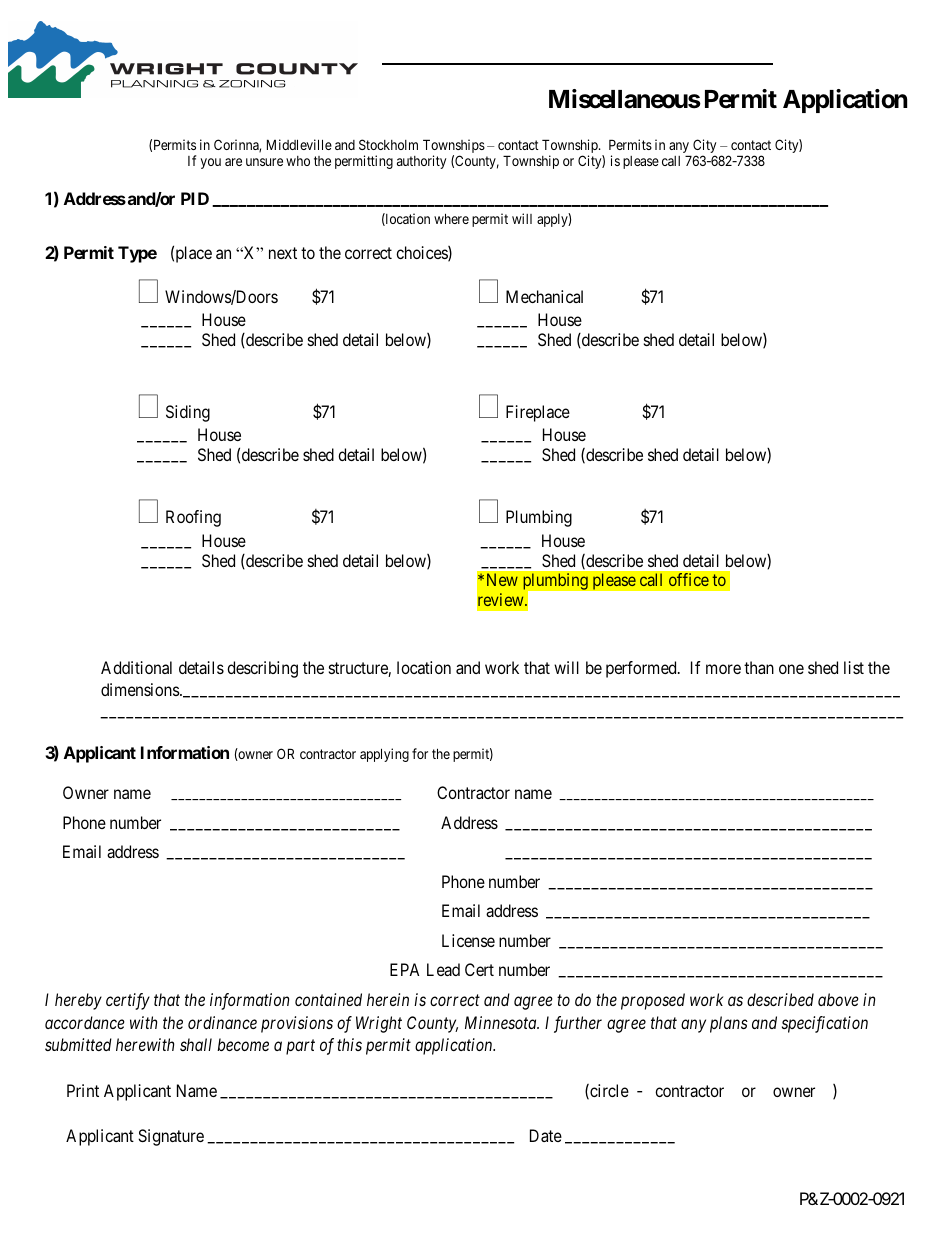  Describe the element at coordinates (451, 218) in the screenshot. I see `where` at that location.
